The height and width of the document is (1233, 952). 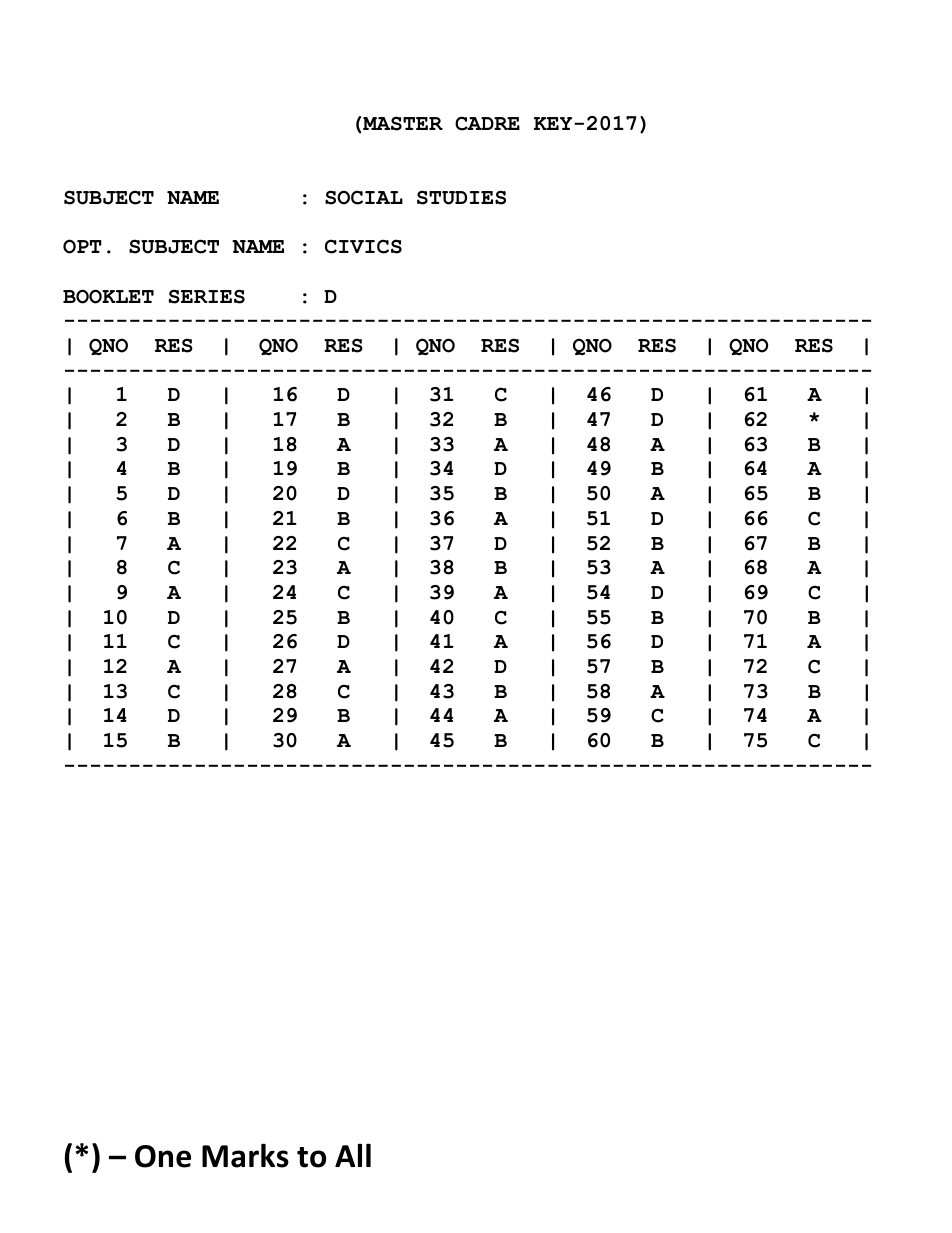 I want to click on OPT, so click(x=82, y=246).
